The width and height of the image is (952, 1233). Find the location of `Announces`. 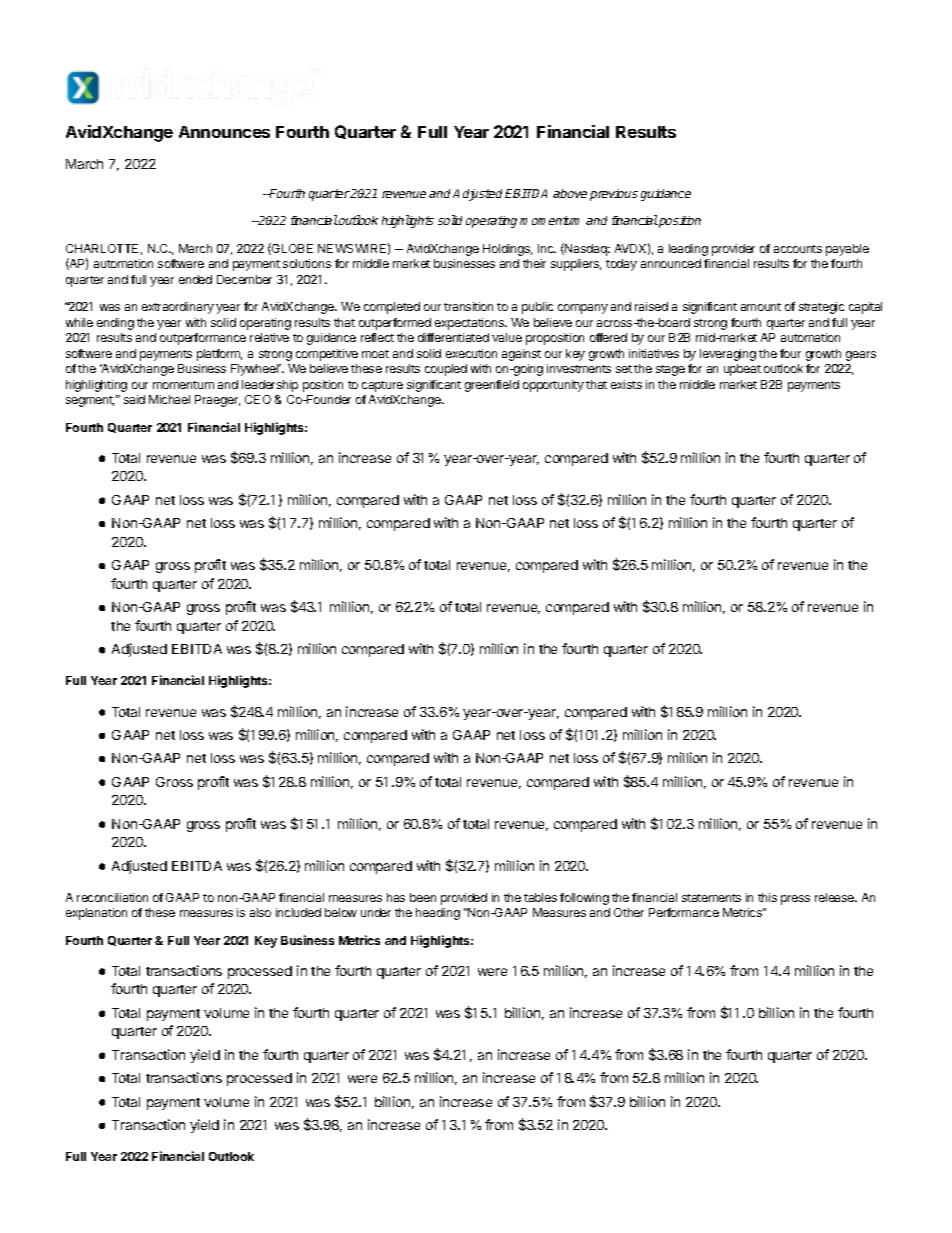

Announces is located at coordinates (224, 132).
